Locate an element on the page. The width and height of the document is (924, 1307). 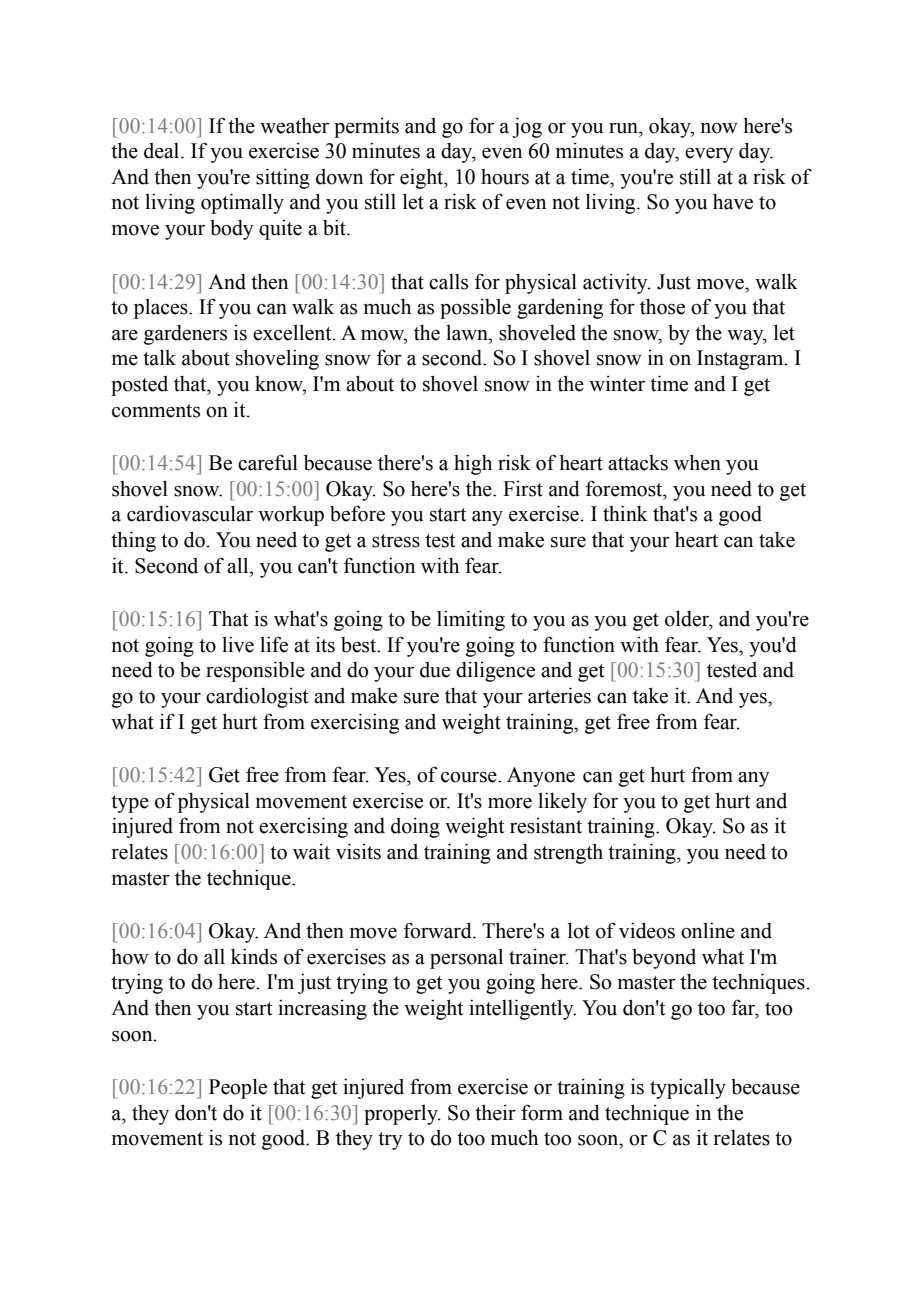
People is located at coordinates (238, 1088).
